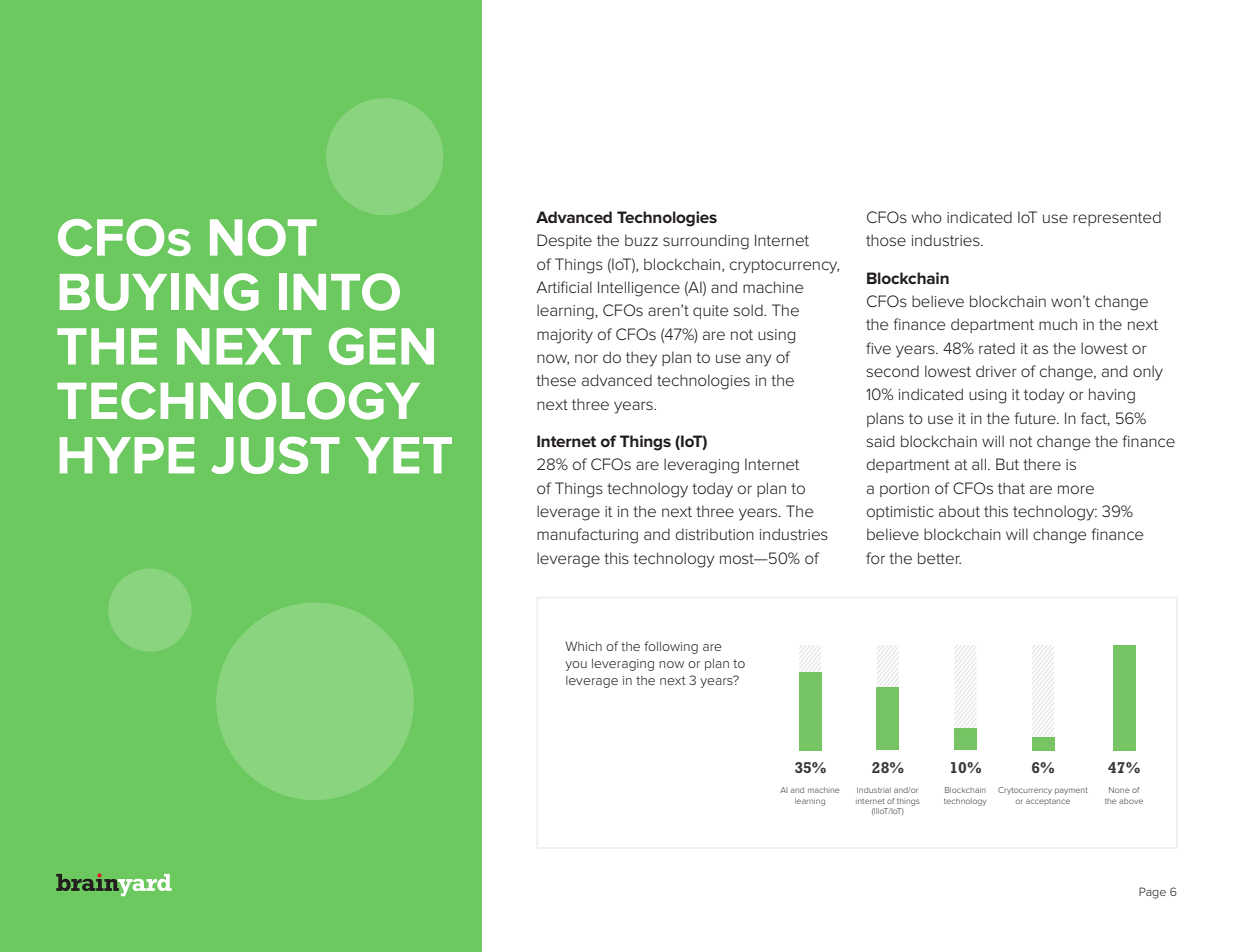 This screenshot has height=952, width=1233. I want to click on JUST, so click(275, 455).
